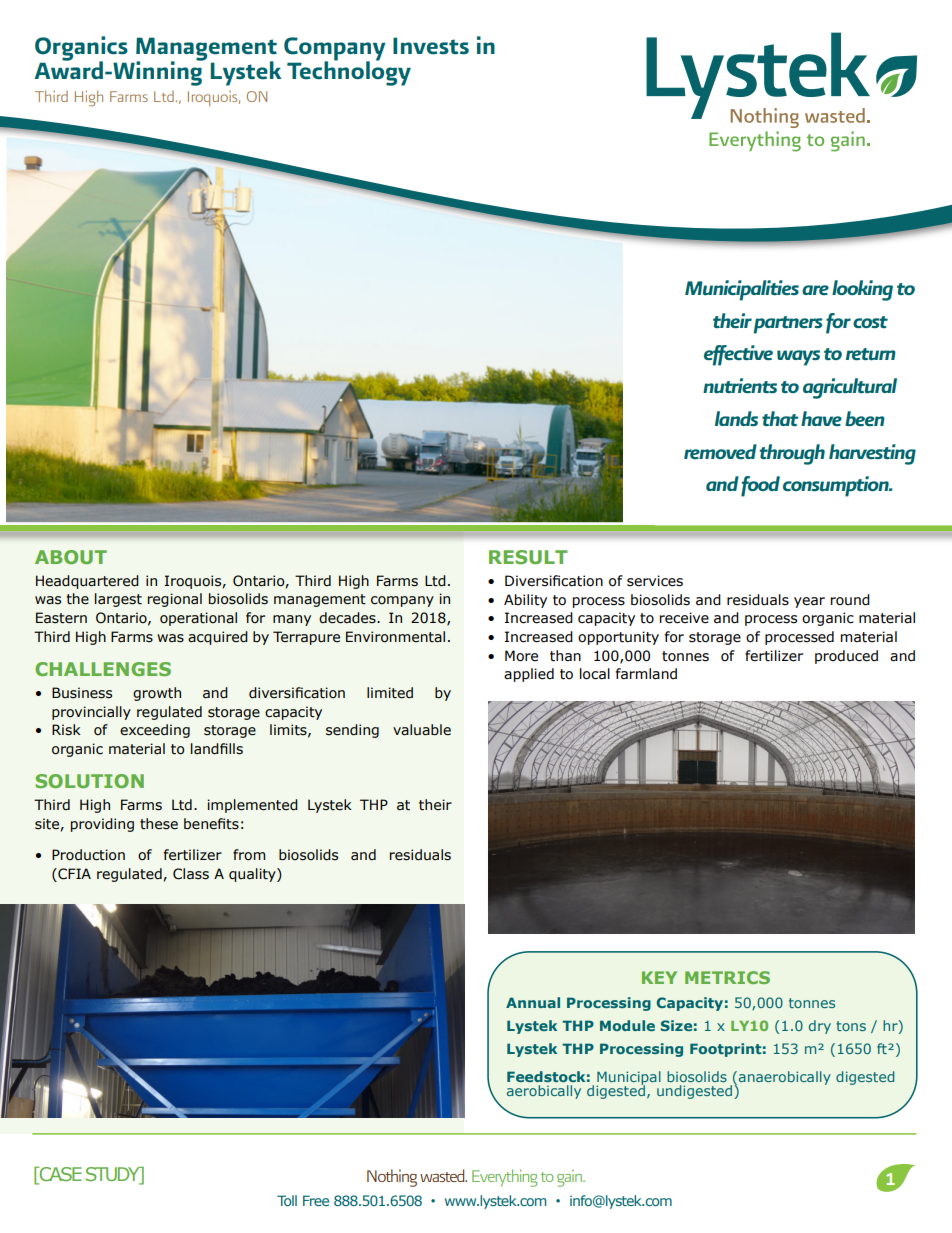 The width and height of the page is (952, 1233). I want to click on produced, so click(846, 657).
